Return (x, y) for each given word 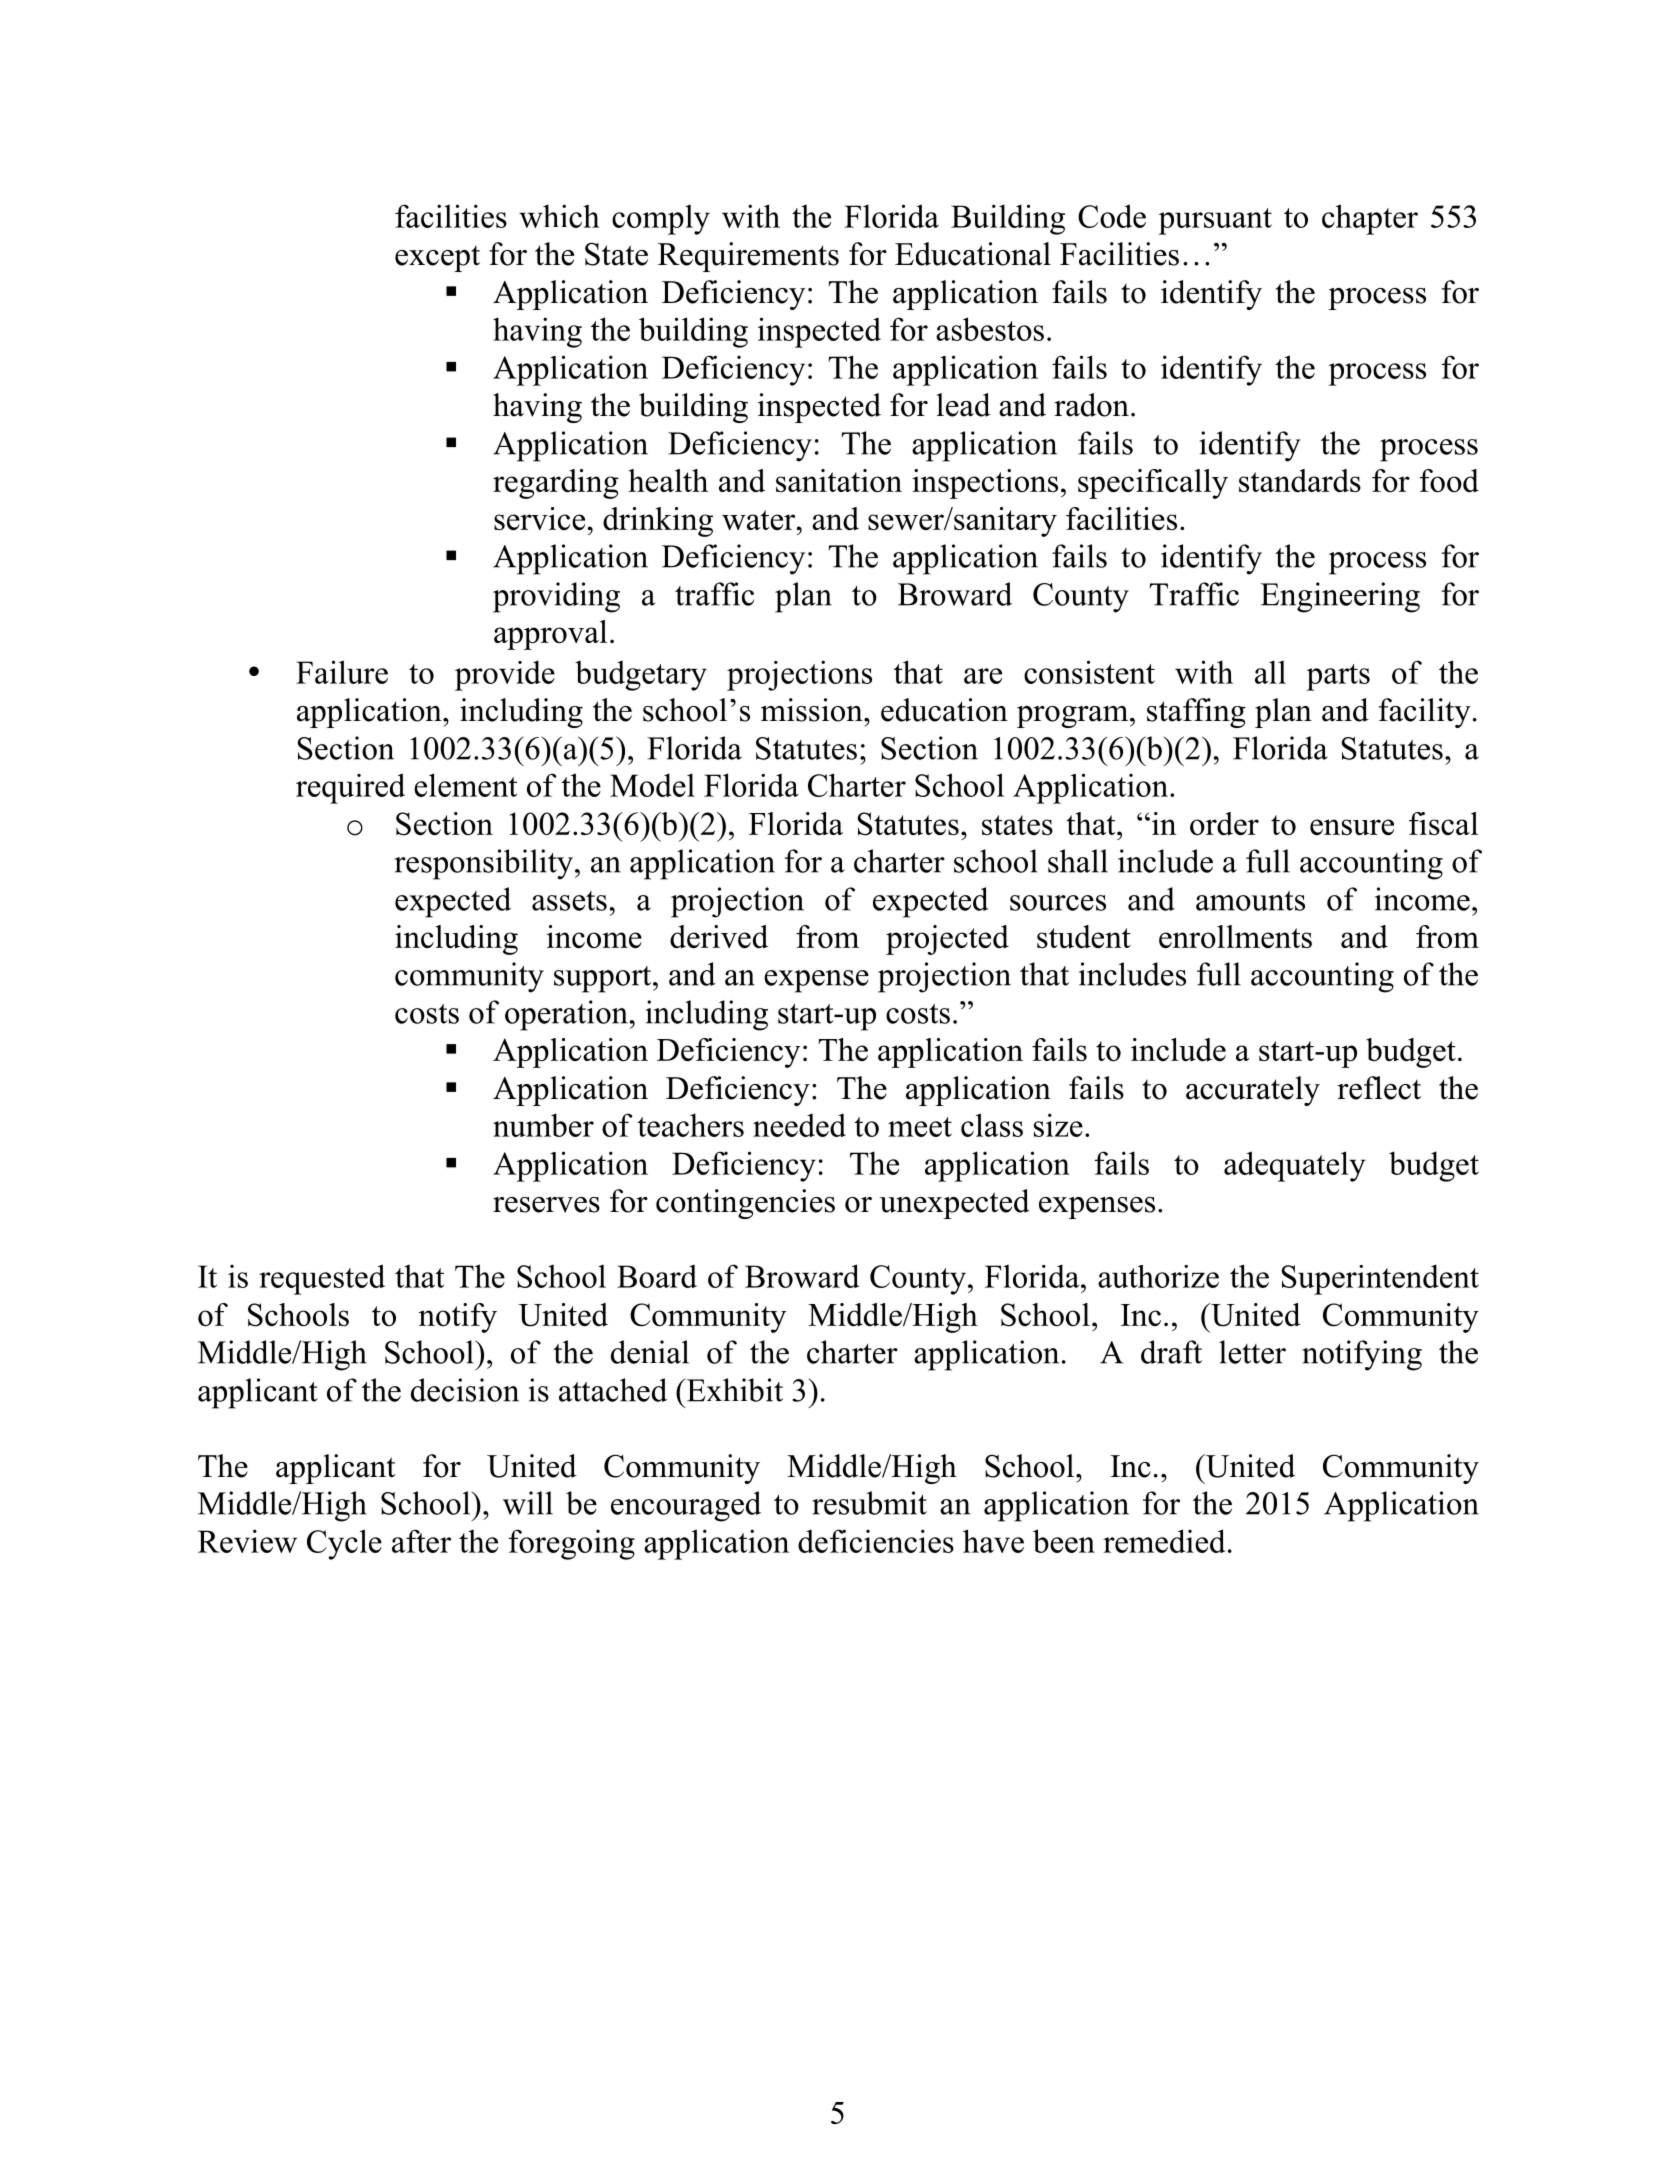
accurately (1253, 1091)
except (437, 259)
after (421, 1541)
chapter (1370, 219)
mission (813, 710)
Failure (342, 672)
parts (1338, 677)
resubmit (869, 1503)
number (543, 1125)
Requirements (748, 257)
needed (799, 1125)
